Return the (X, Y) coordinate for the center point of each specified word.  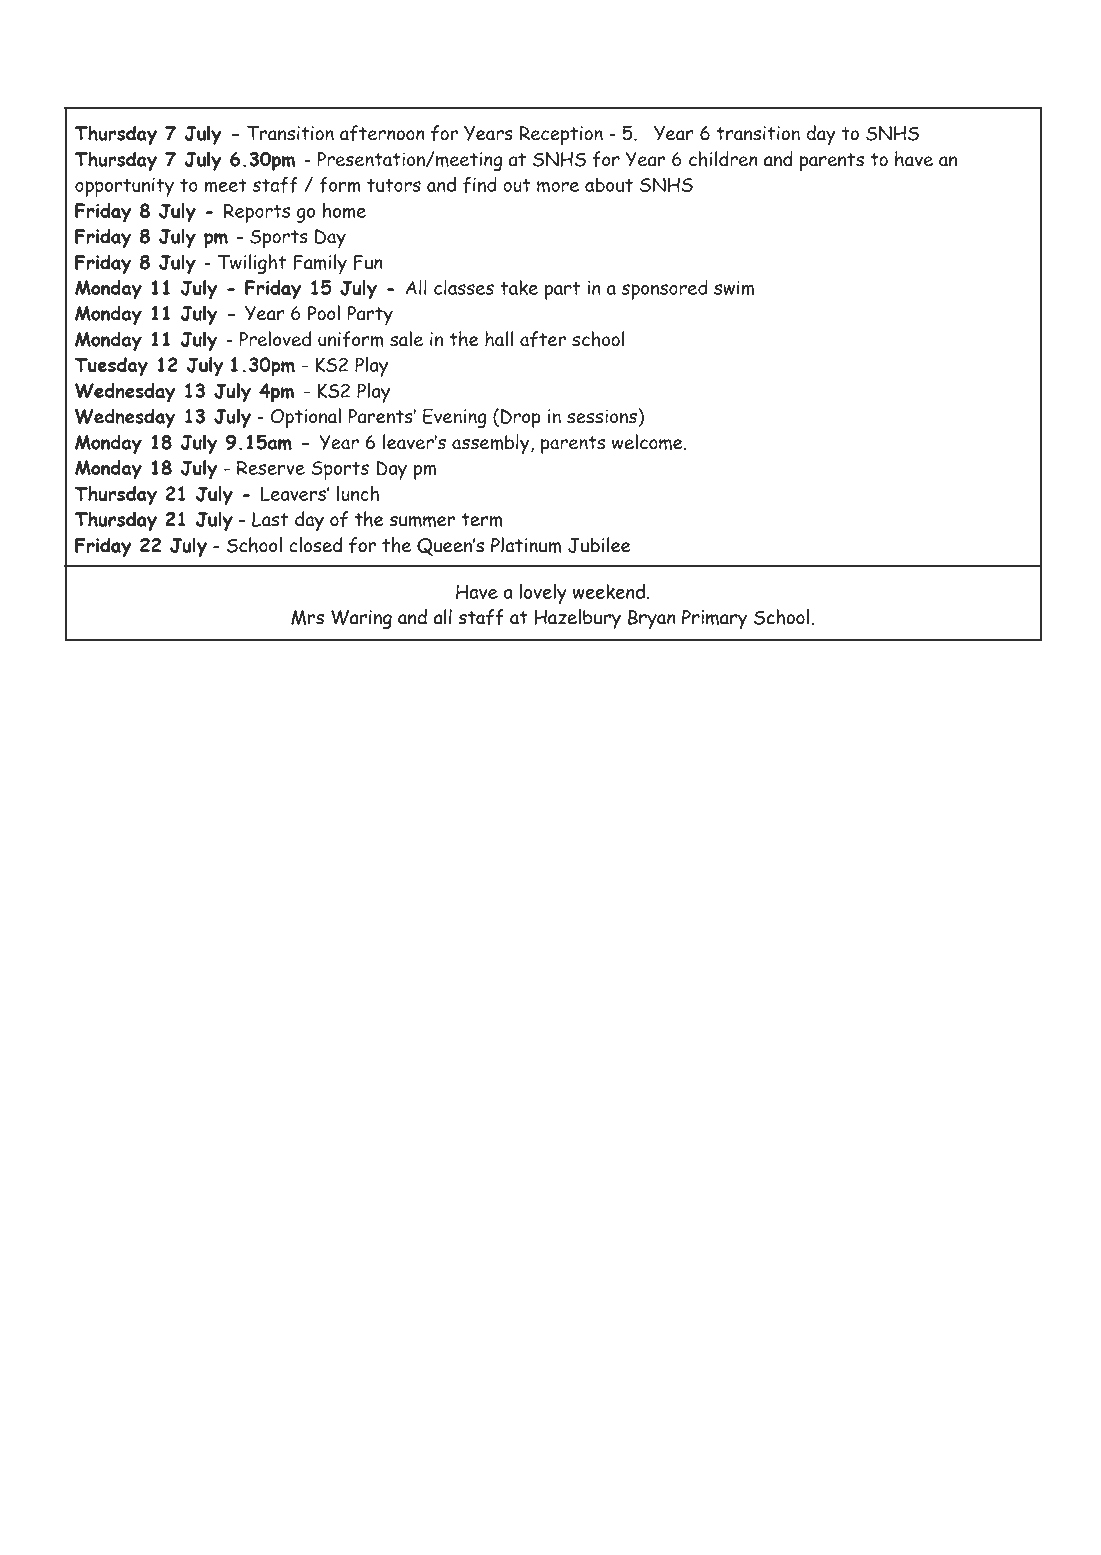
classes (464, 287)
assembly (492, 444)
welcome (648, 442)
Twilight (252, 264)
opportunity (124, 187)
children (723, 159)
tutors (394, 185)
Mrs (307, 617)
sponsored (665, 290)
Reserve (271, 467)
